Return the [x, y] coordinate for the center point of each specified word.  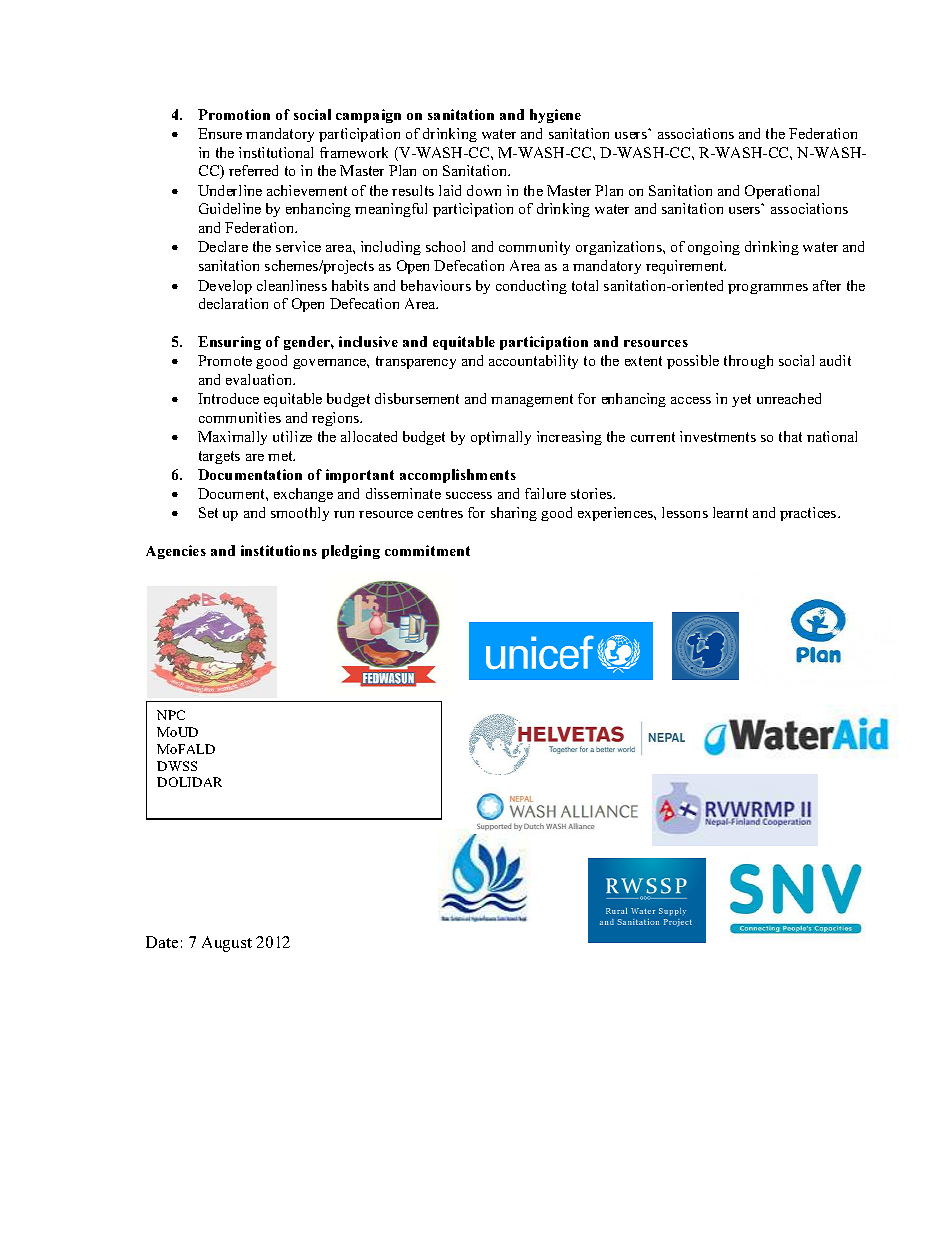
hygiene [555, 116]
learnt [730, 512]
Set [208, 512]
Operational [782, 192]
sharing [514, 514]
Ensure [220, 133]
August [227, 944]
